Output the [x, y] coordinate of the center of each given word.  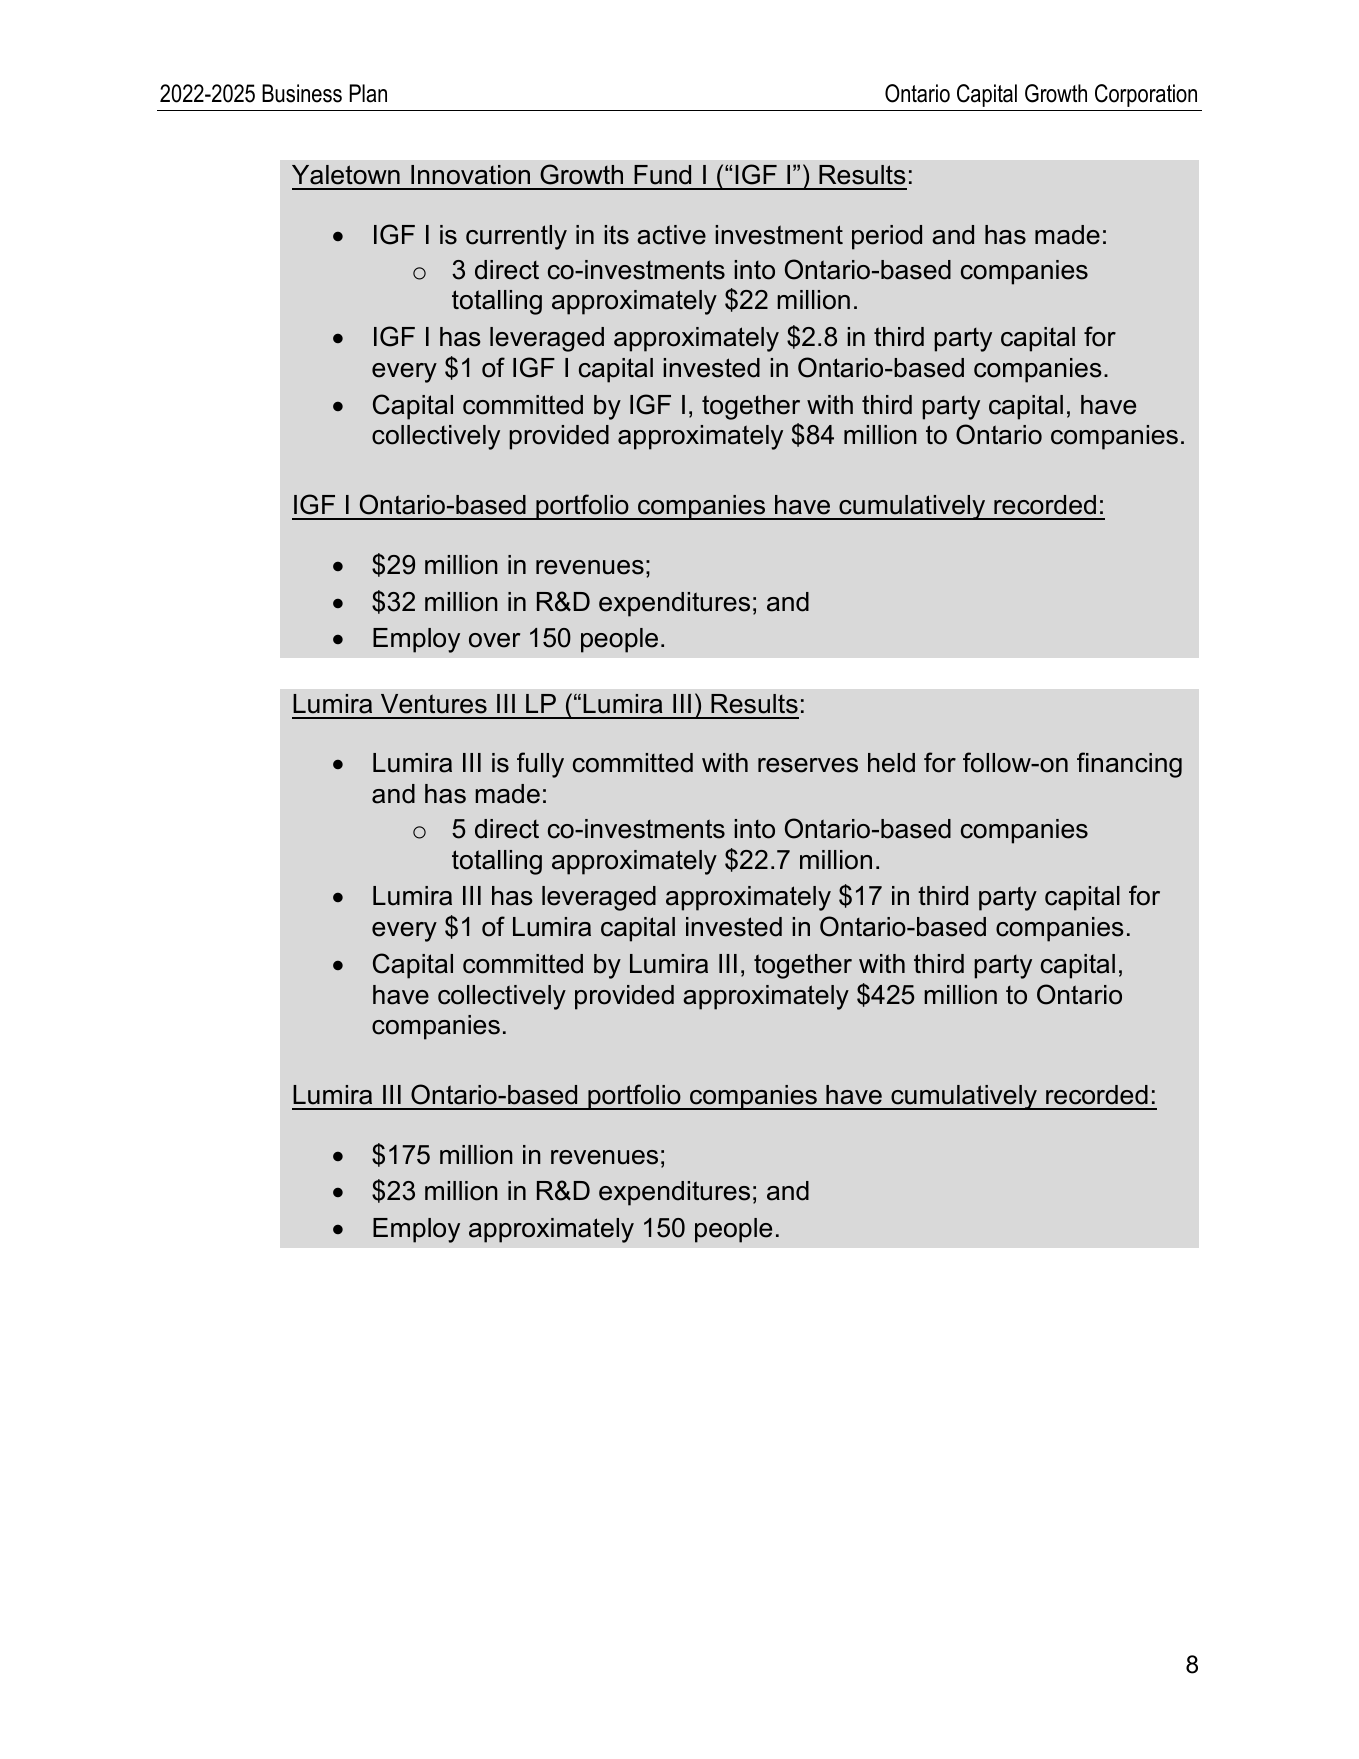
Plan [368, 93]
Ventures [434, 704]
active [671, 235]
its [616, 235]
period [887, 237]
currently [516, 237]
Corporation [1146, 95]
